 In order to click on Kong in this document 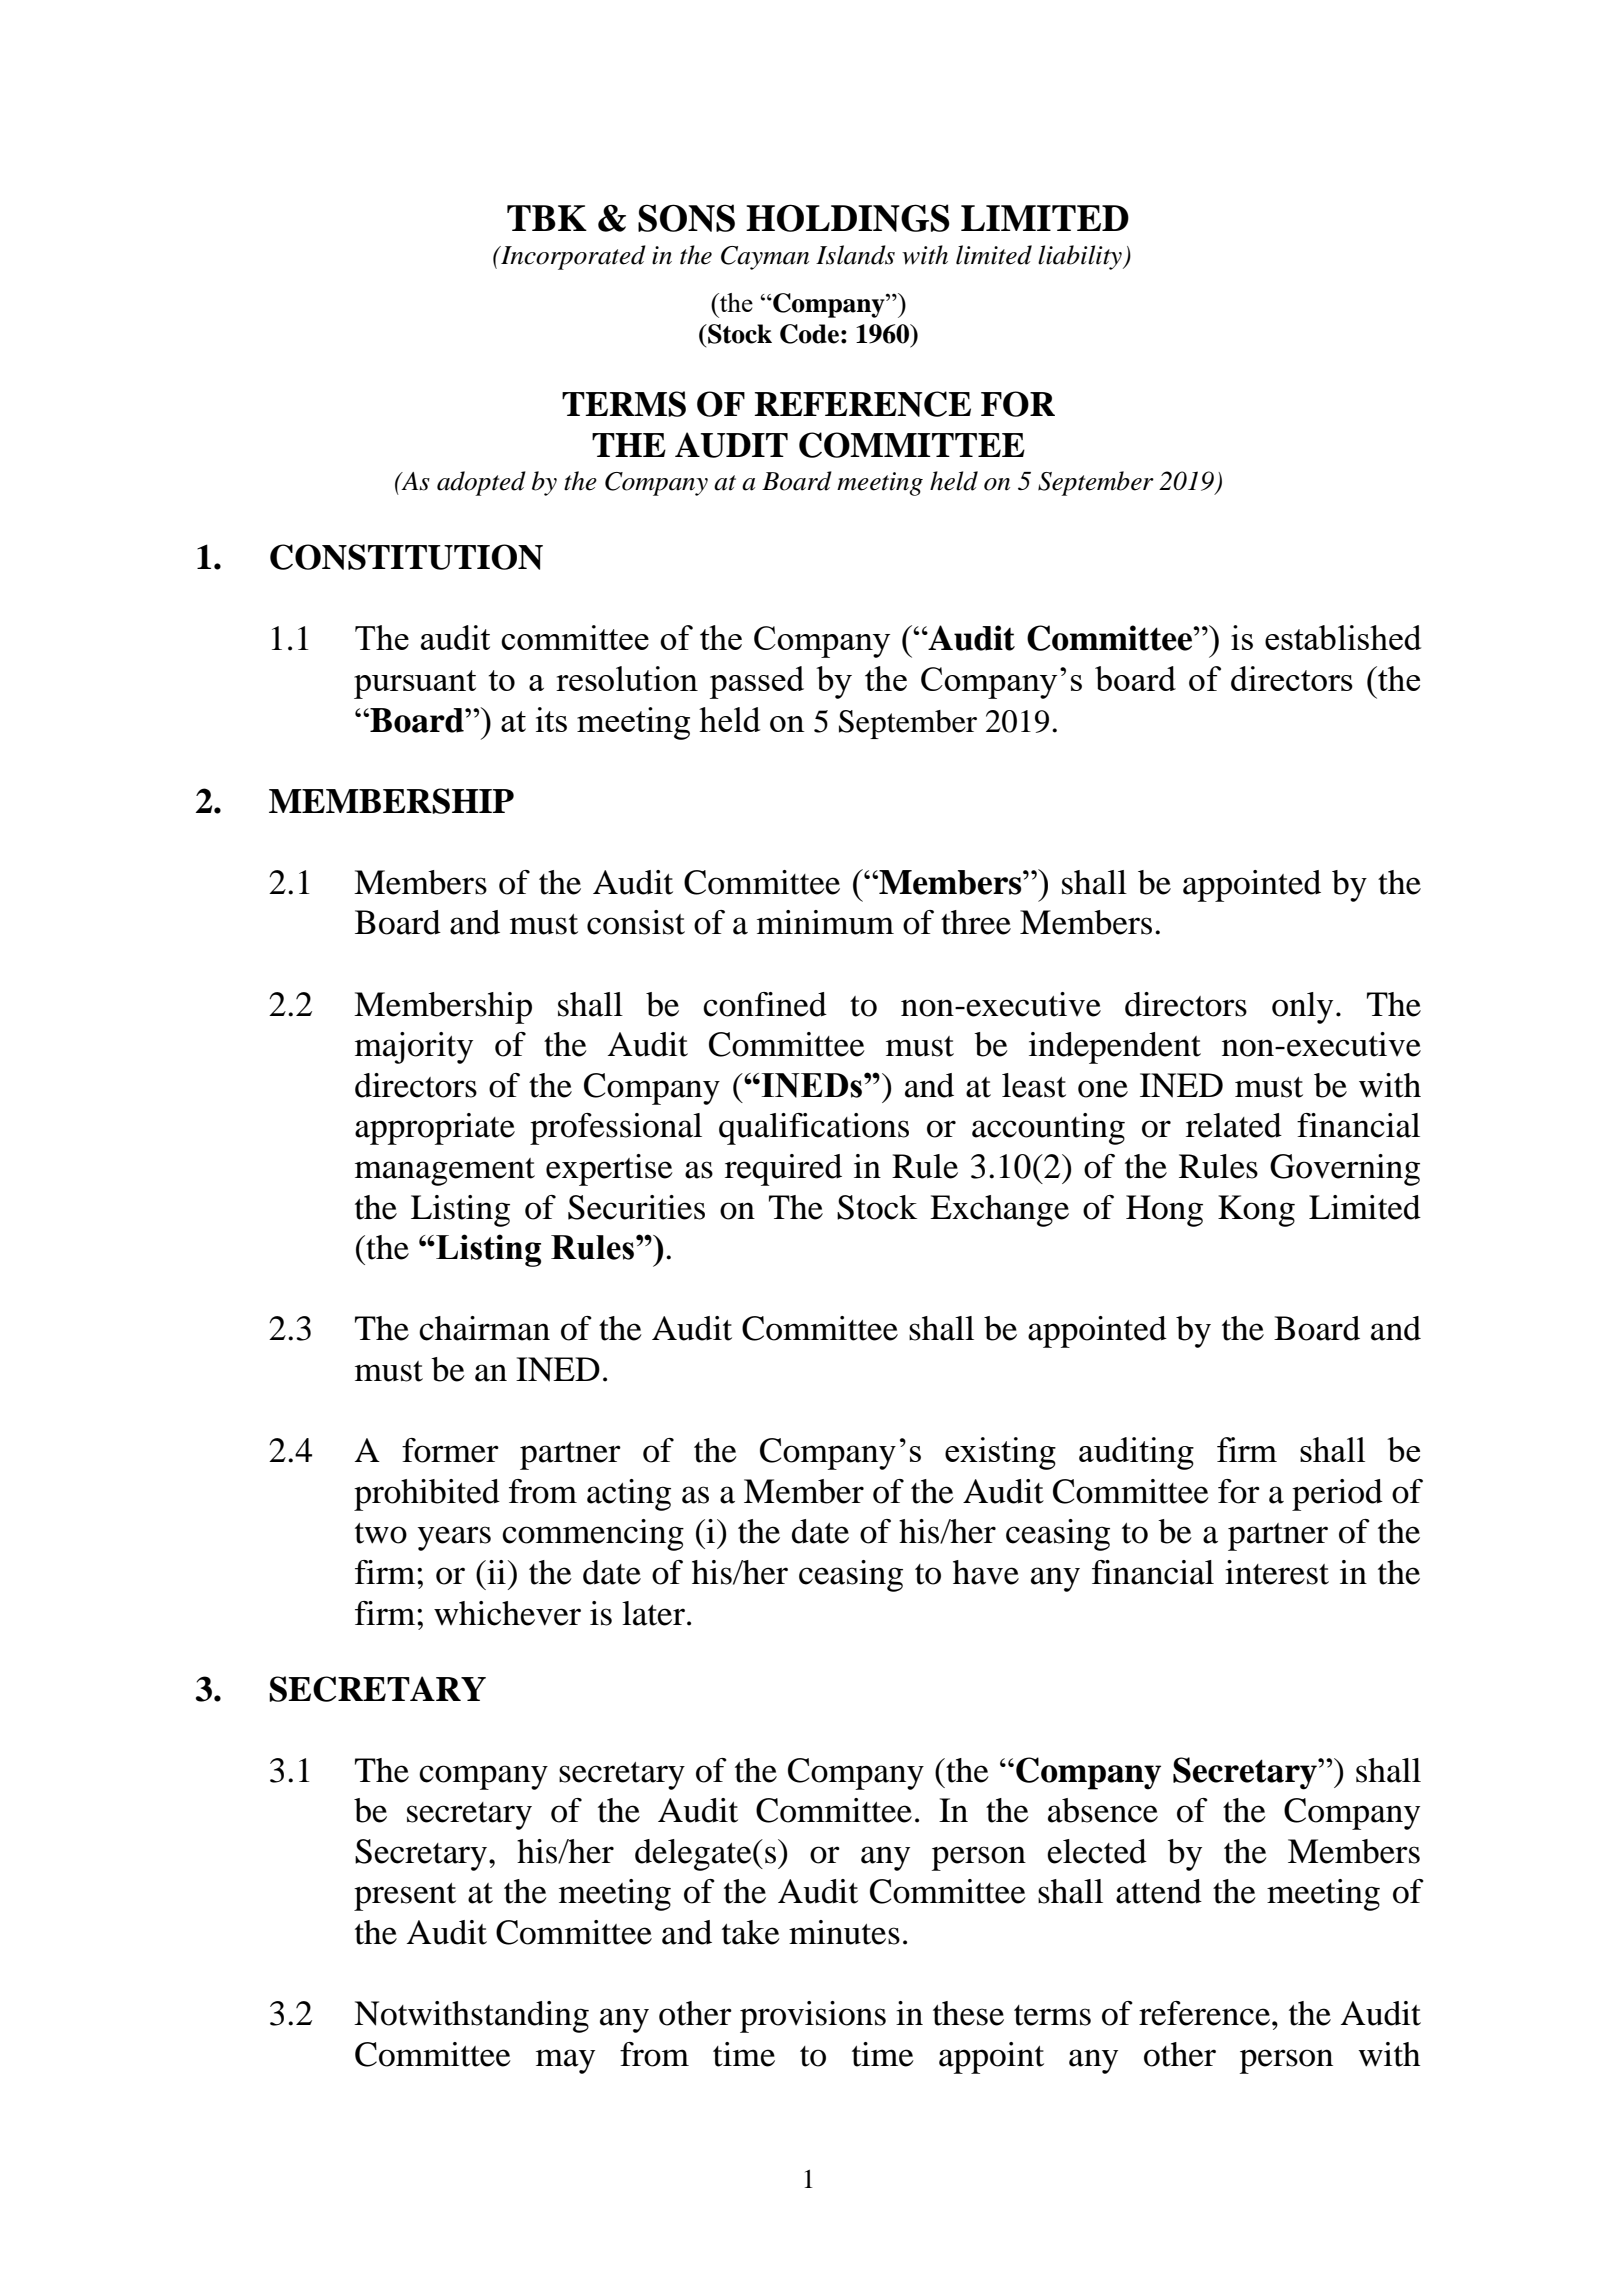, I will do `click(1256, 1211)`.
